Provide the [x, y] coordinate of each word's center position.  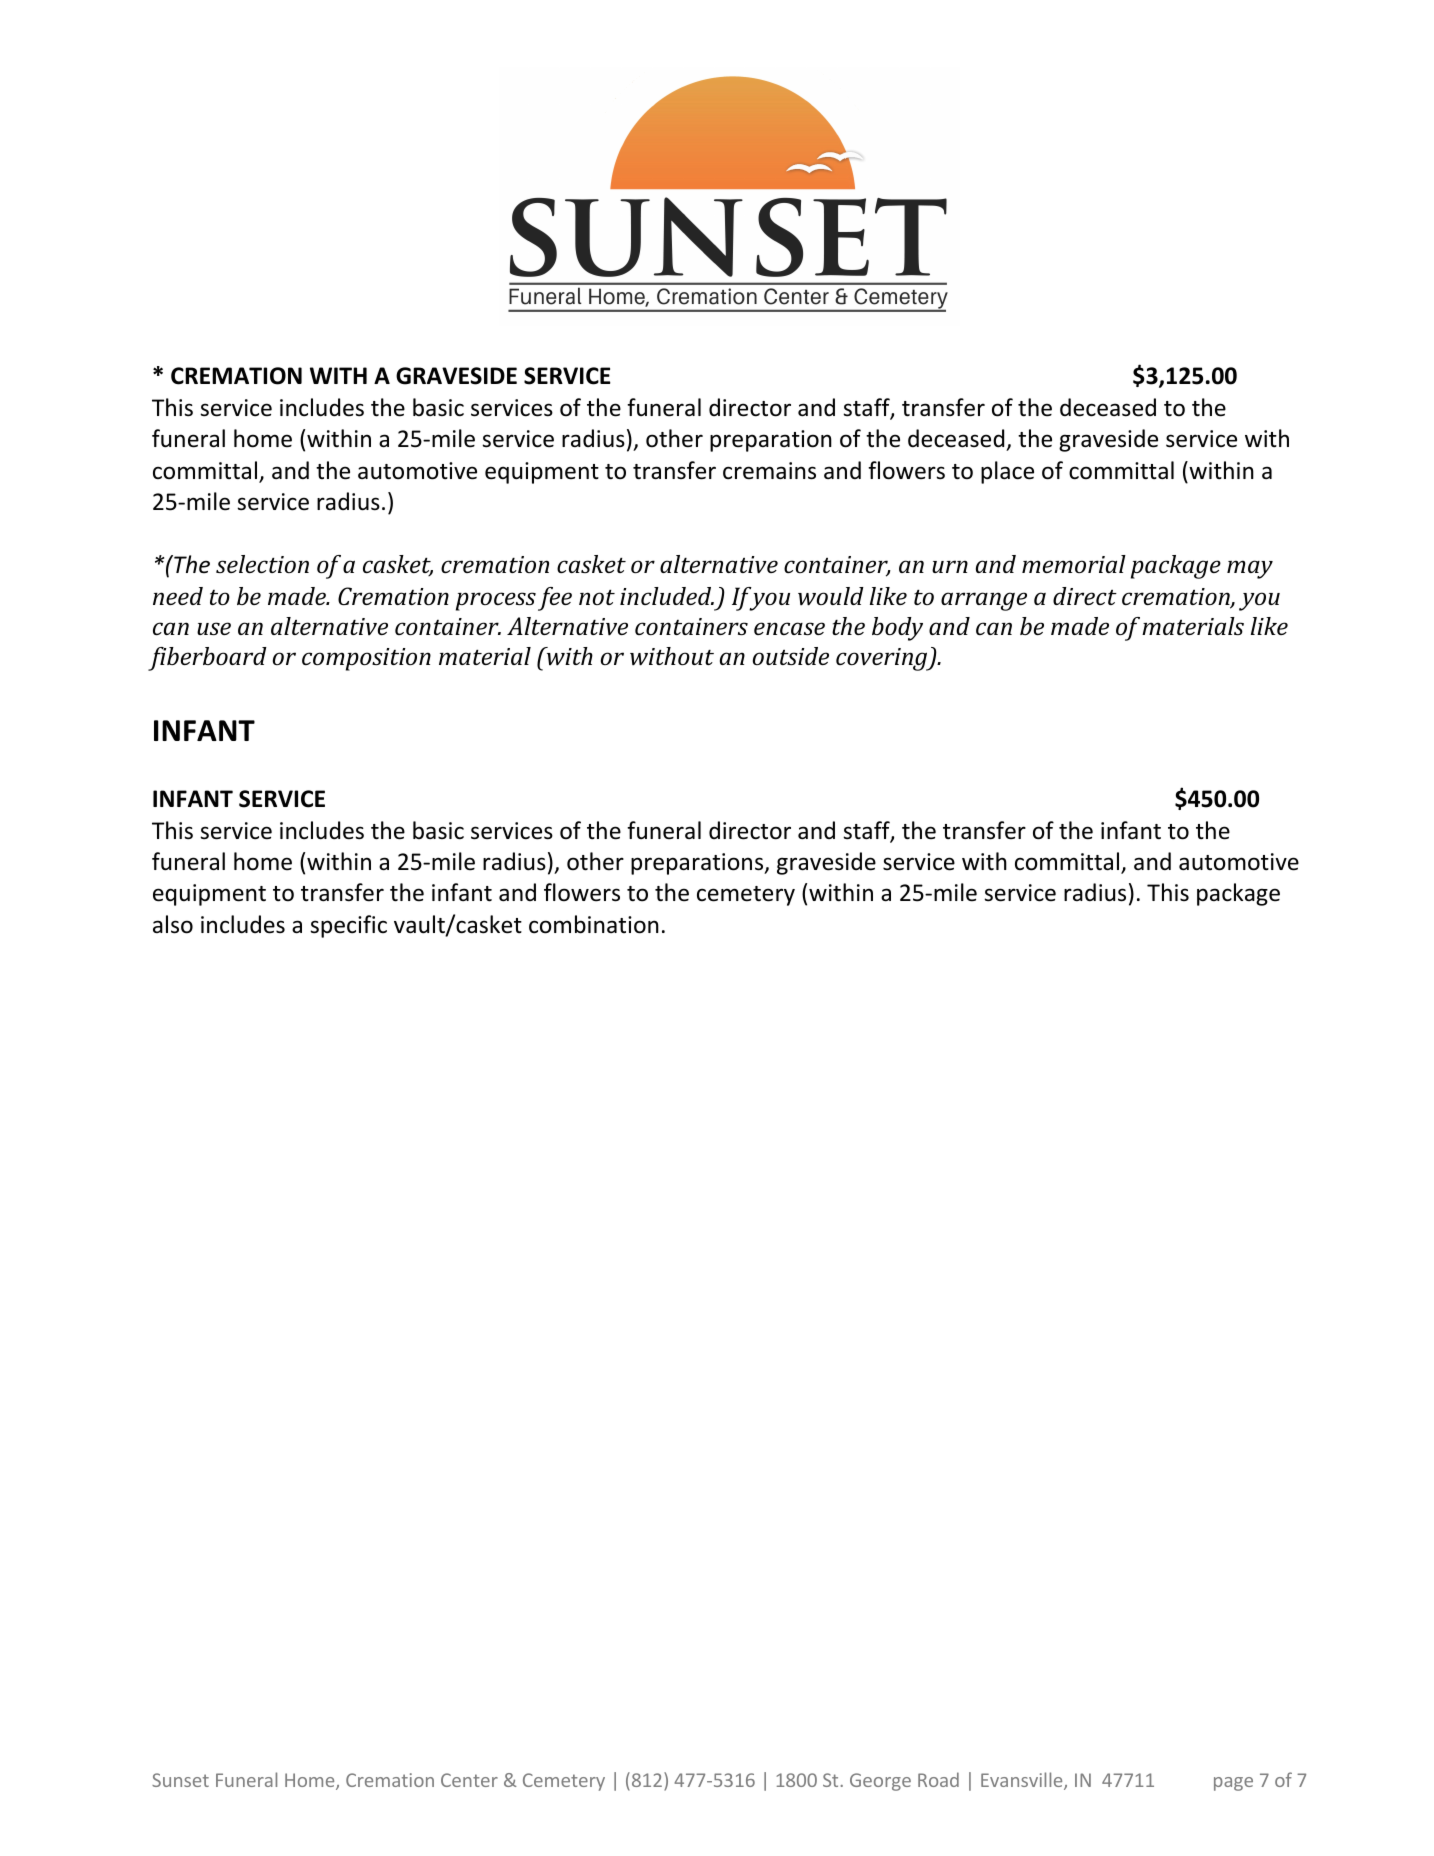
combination [594, 924]
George [880, 1782]
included [667, 596]
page [1233, 1784]
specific [348, 926]
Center [469, 1780]
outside [791, 656]
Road [938, 1779]
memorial [1074, 564]
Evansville [1023, 1781]
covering [883, 659]
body [897, 629]
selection [262, 564]
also [173, 924]
